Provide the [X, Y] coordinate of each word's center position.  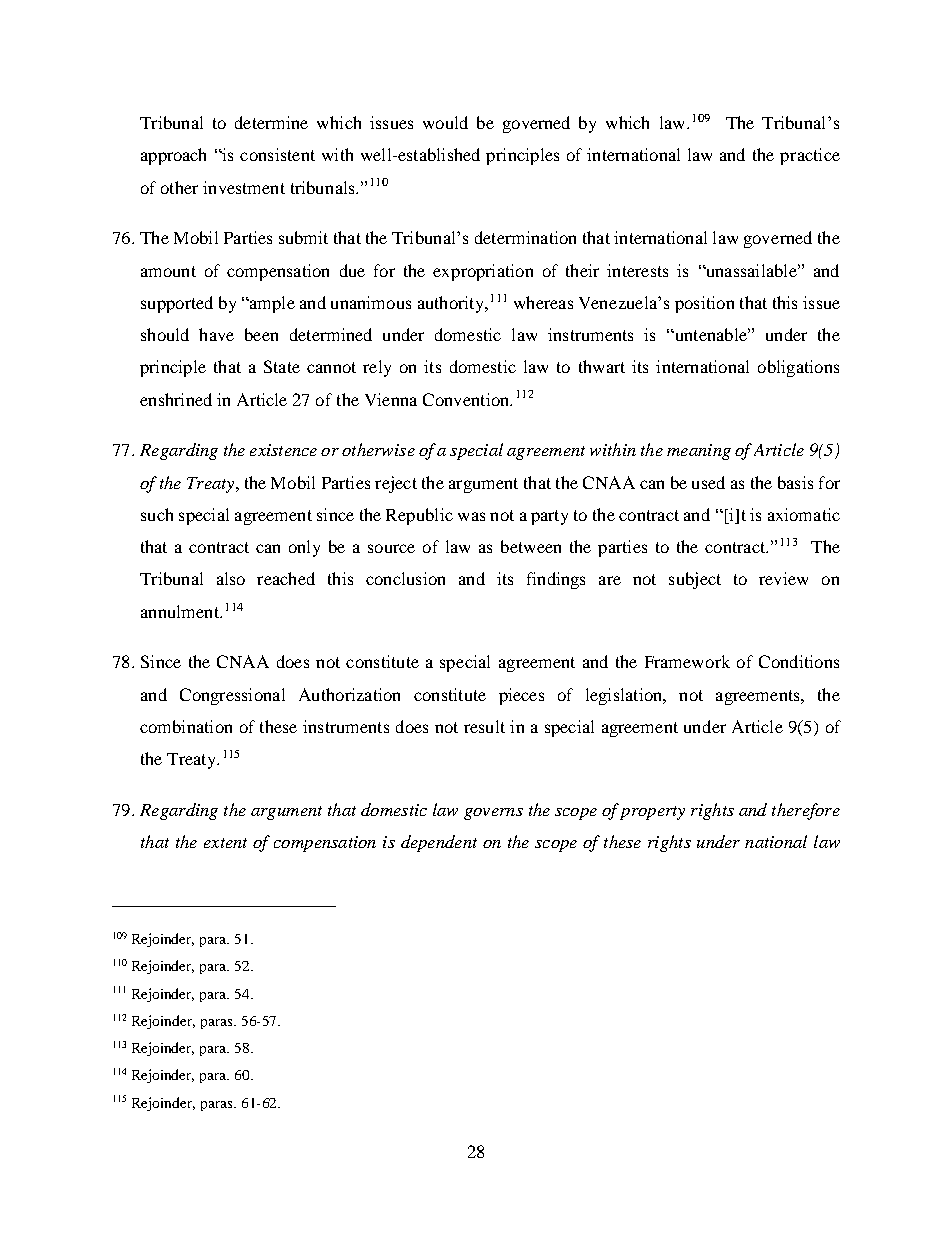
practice [810, 156]
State [282, 366]
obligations [798, 368]
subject [695, 580]
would [445, 122]
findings [556, 580]
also [231, 578]
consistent [277, 154]
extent [225, 843]
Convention [467, 399]
